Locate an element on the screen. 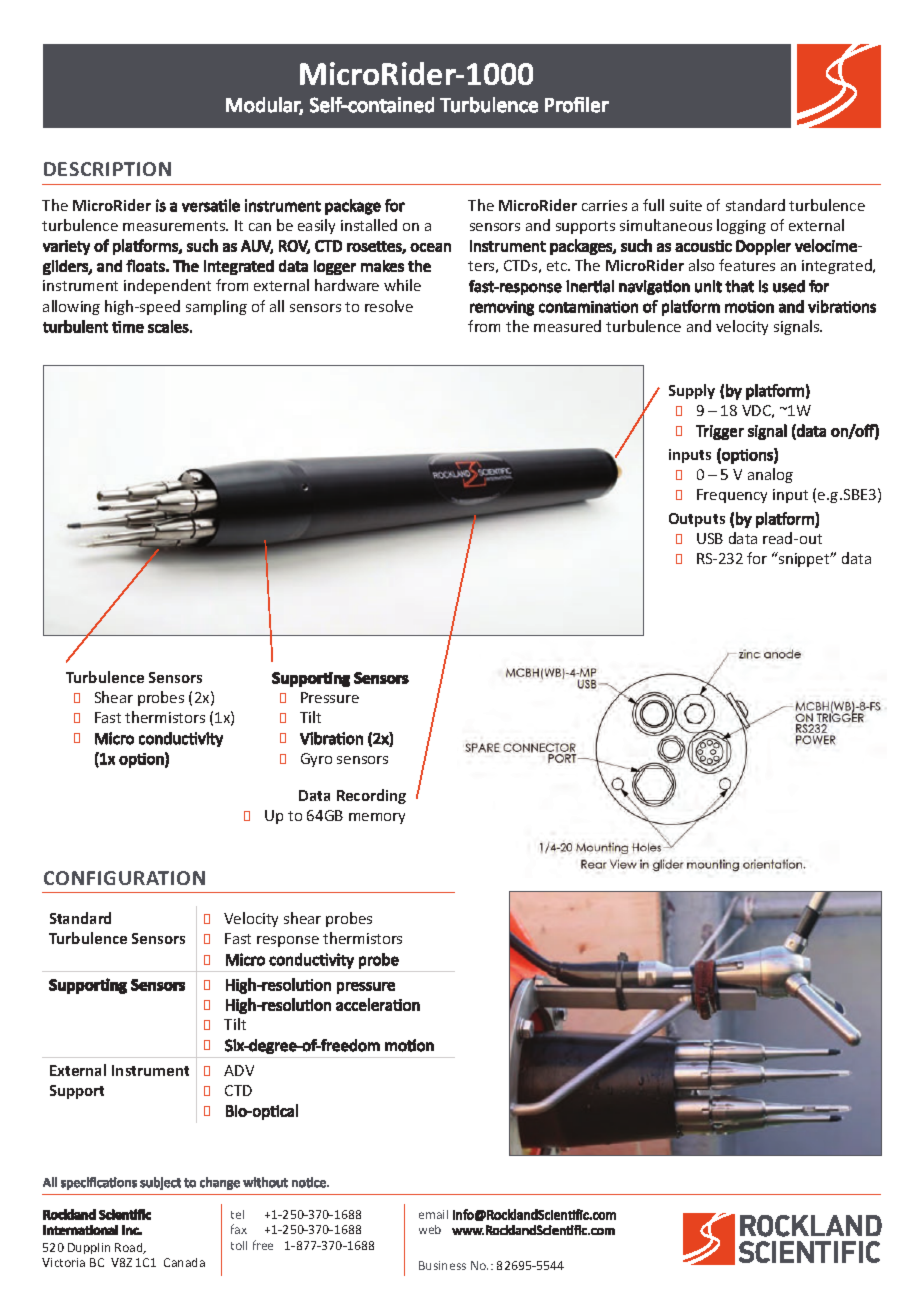 This screenshot has height=1308, width=924. installed is located at coordinates (369, 225).
